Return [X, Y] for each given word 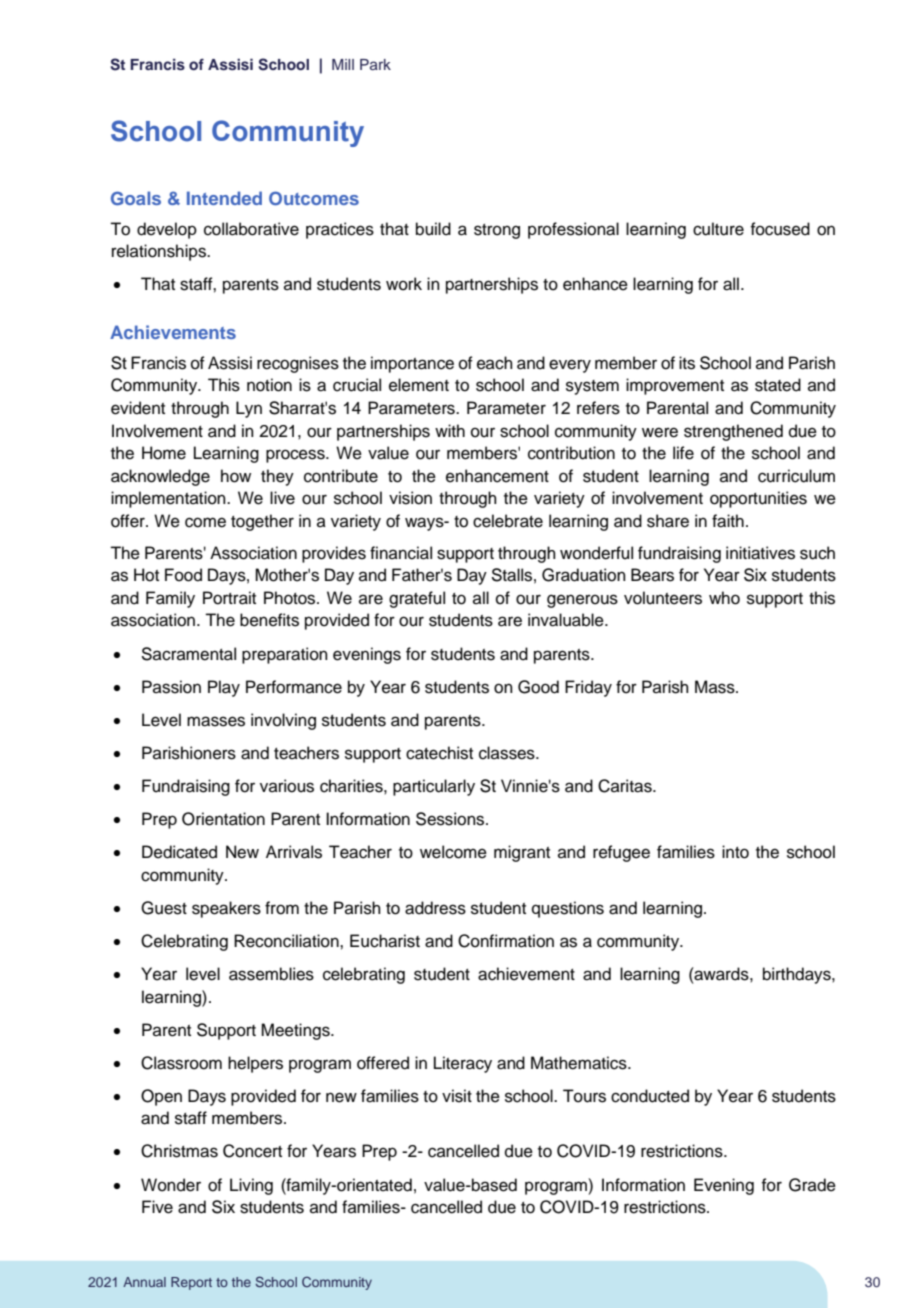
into [735, 852]
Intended [224, 198]
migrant [522, 853]
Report [191, 1283]
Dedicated [179, 852]
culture [718, 229]
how [236, 476]
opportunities [758, 499]
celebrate [508, 521]
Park [375, 64]
